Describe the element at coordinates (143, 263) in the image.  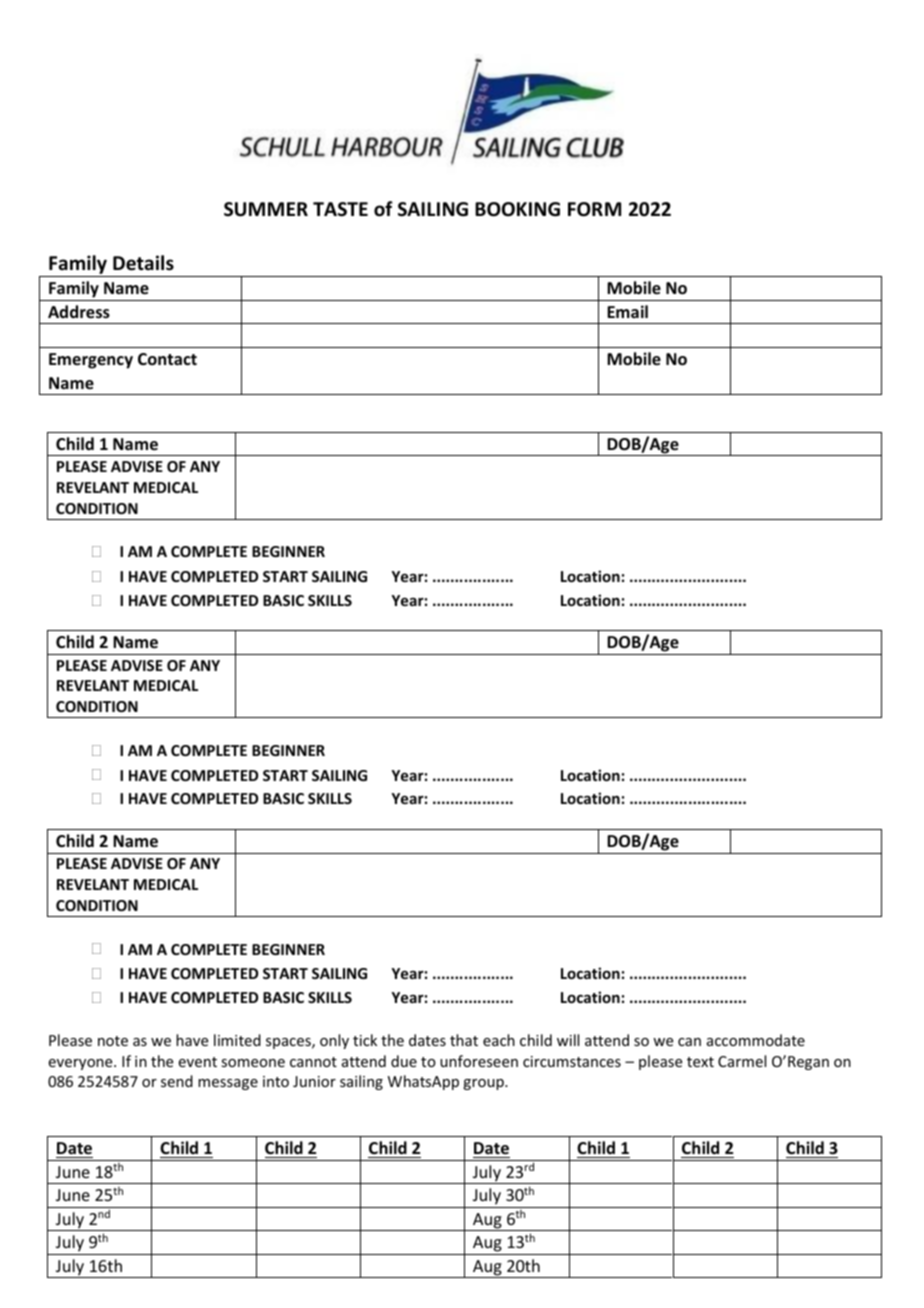
I see `Details` at that location.
